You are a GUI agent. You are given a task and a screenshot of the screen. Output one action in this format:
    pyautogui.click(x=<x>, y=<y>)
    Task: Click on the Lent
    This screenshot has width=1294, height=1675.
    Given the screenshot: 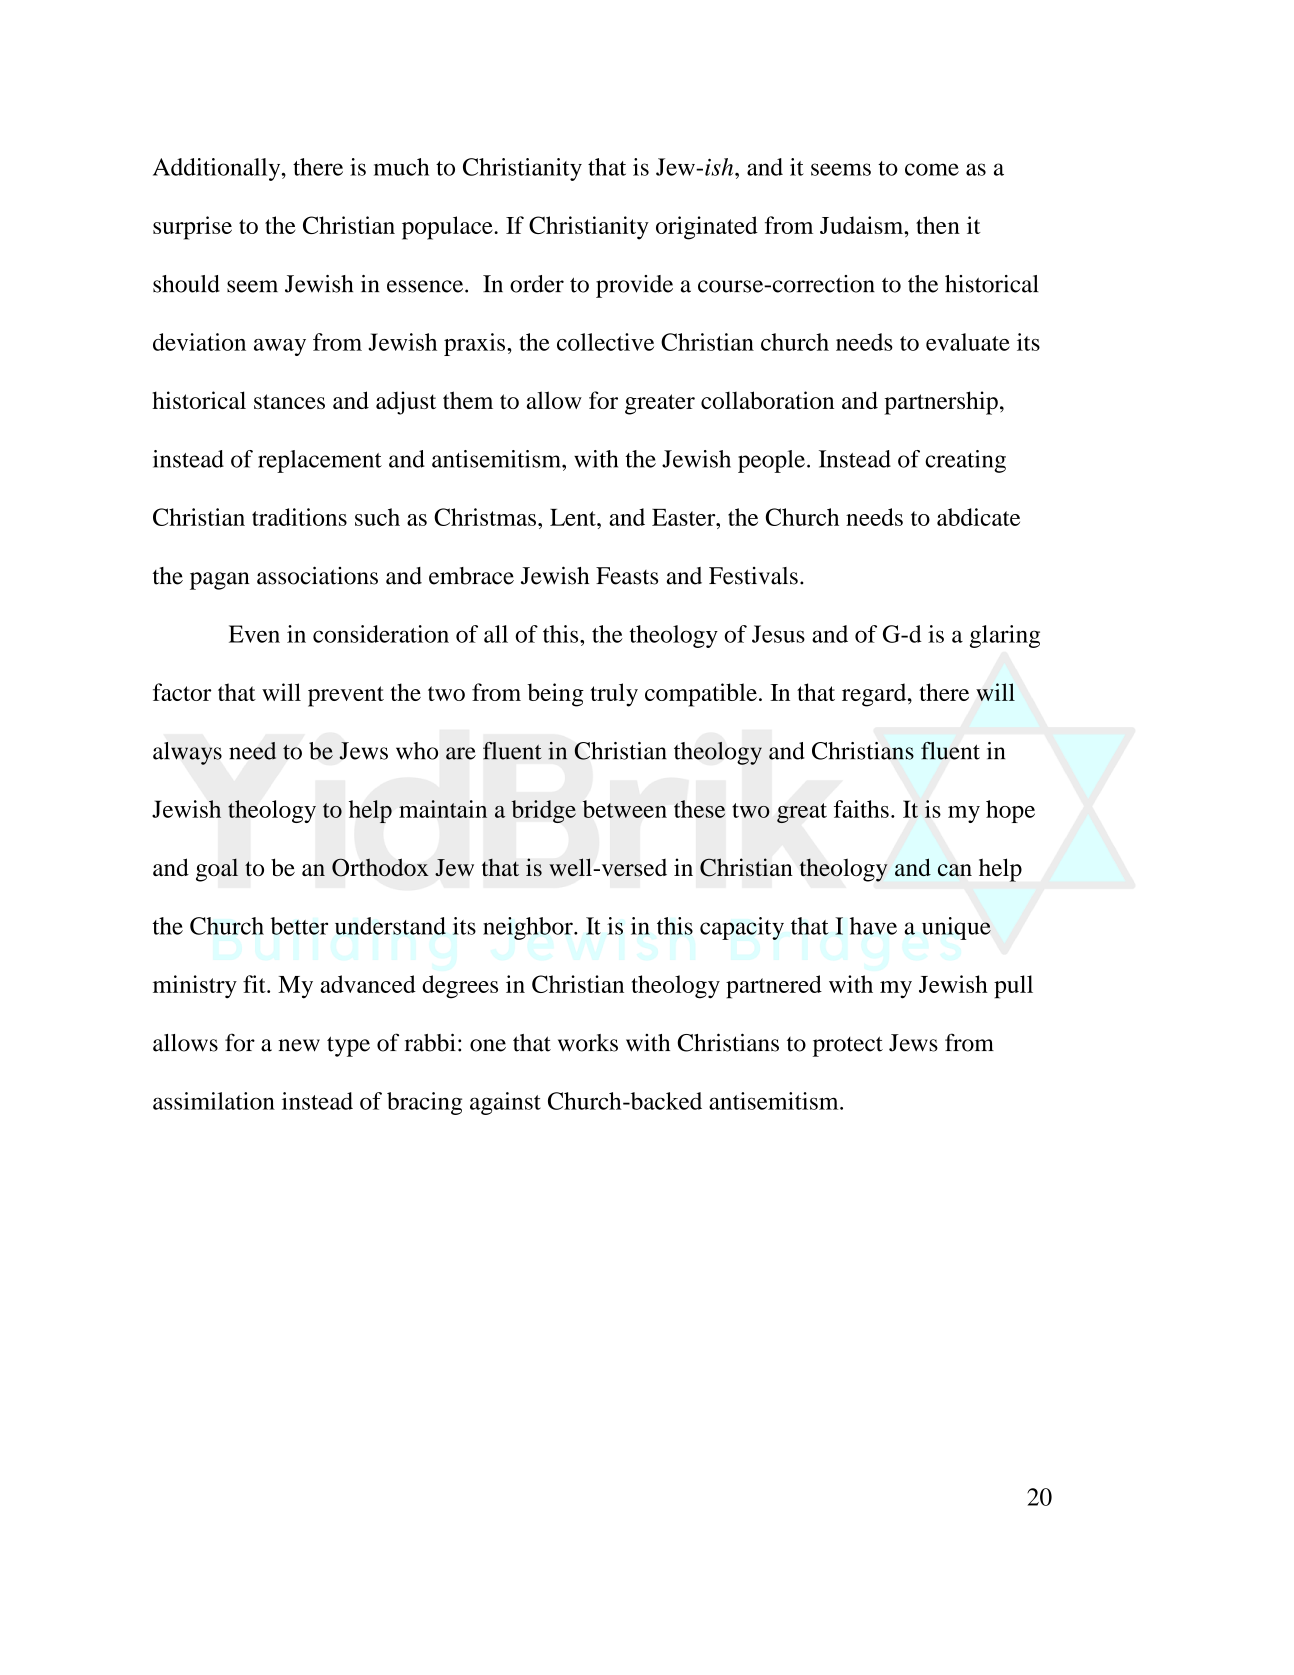 What is the action you would take?
    pyautogui.click(x=574, y=517)
